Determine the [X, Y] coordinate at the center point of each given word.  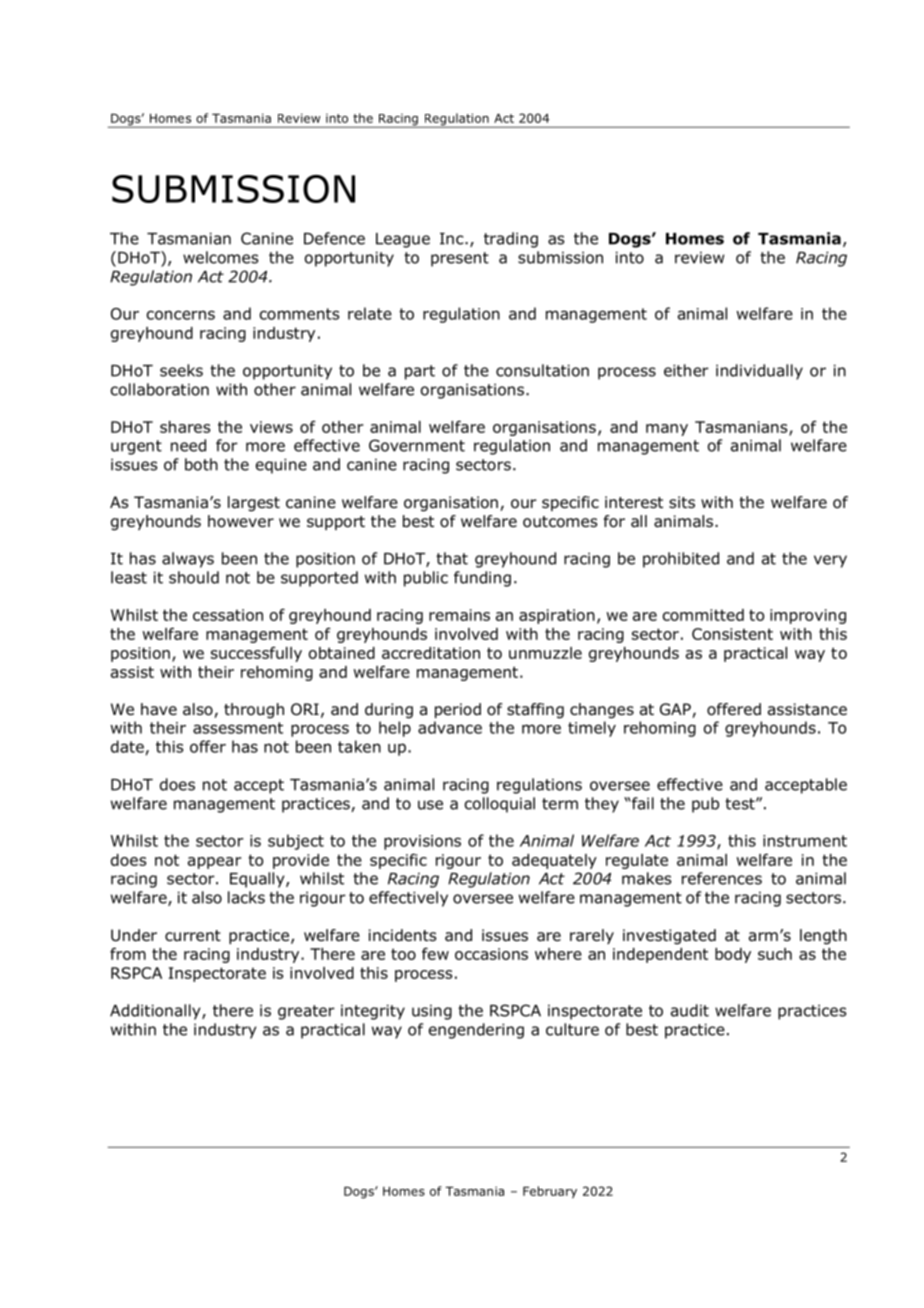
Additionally [156, 1012]
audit [690, 1010]
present [460, 259]
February [550, 1192]
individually [759, 372]
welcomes [221, 257]
